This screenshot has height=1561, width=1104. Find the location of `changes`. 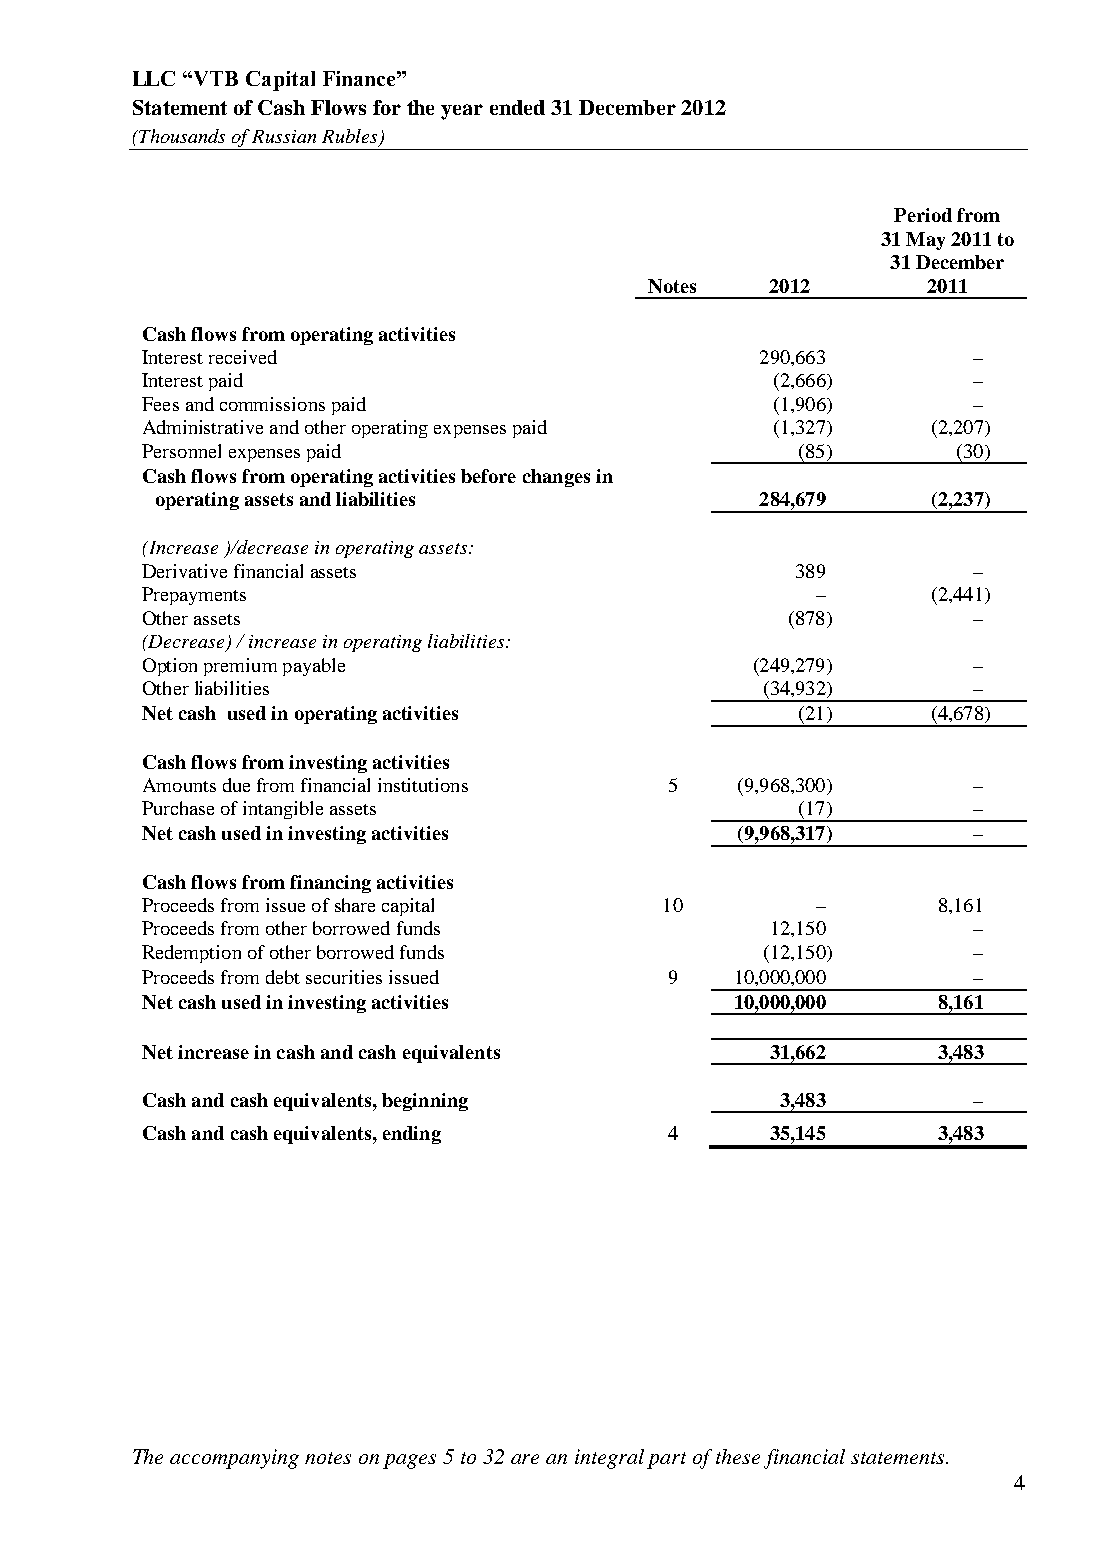

changes is located at coordinates (556, 478).
